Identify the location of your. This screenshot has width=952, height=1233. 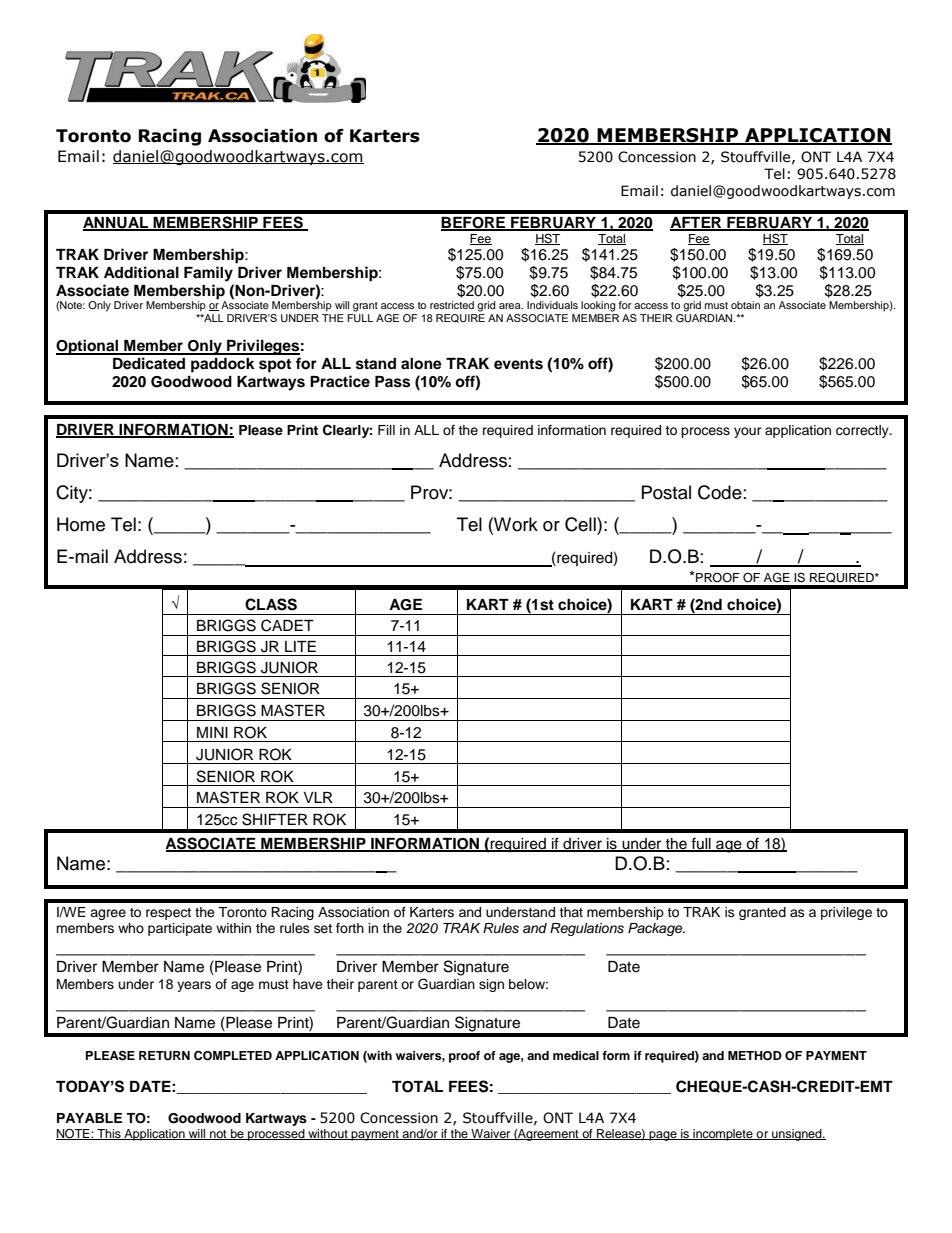
(748, 432).
